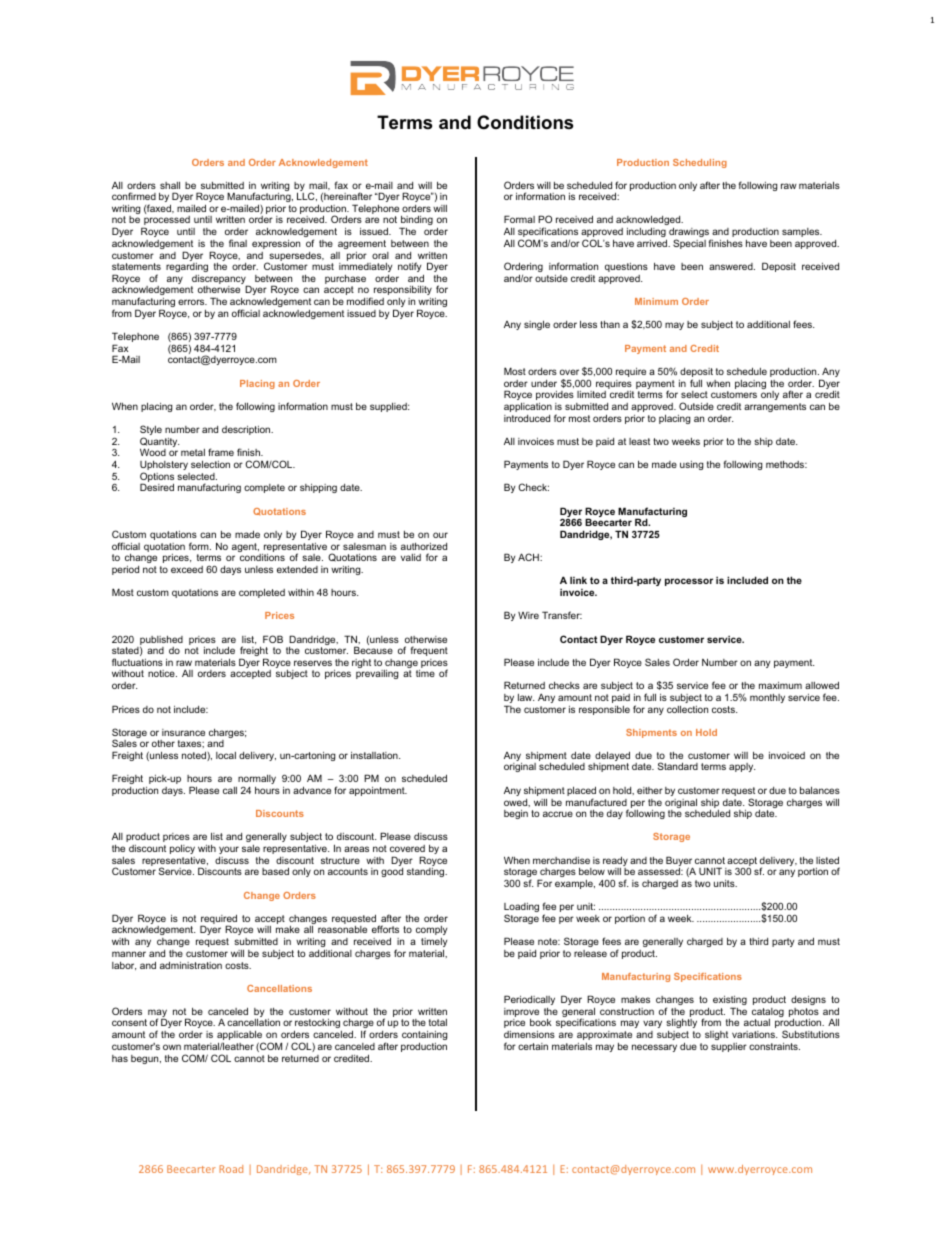 This image has height=1233, width=952. Describe the element at coordinates (533, 1046) in the image. I see `certain` at that location.
